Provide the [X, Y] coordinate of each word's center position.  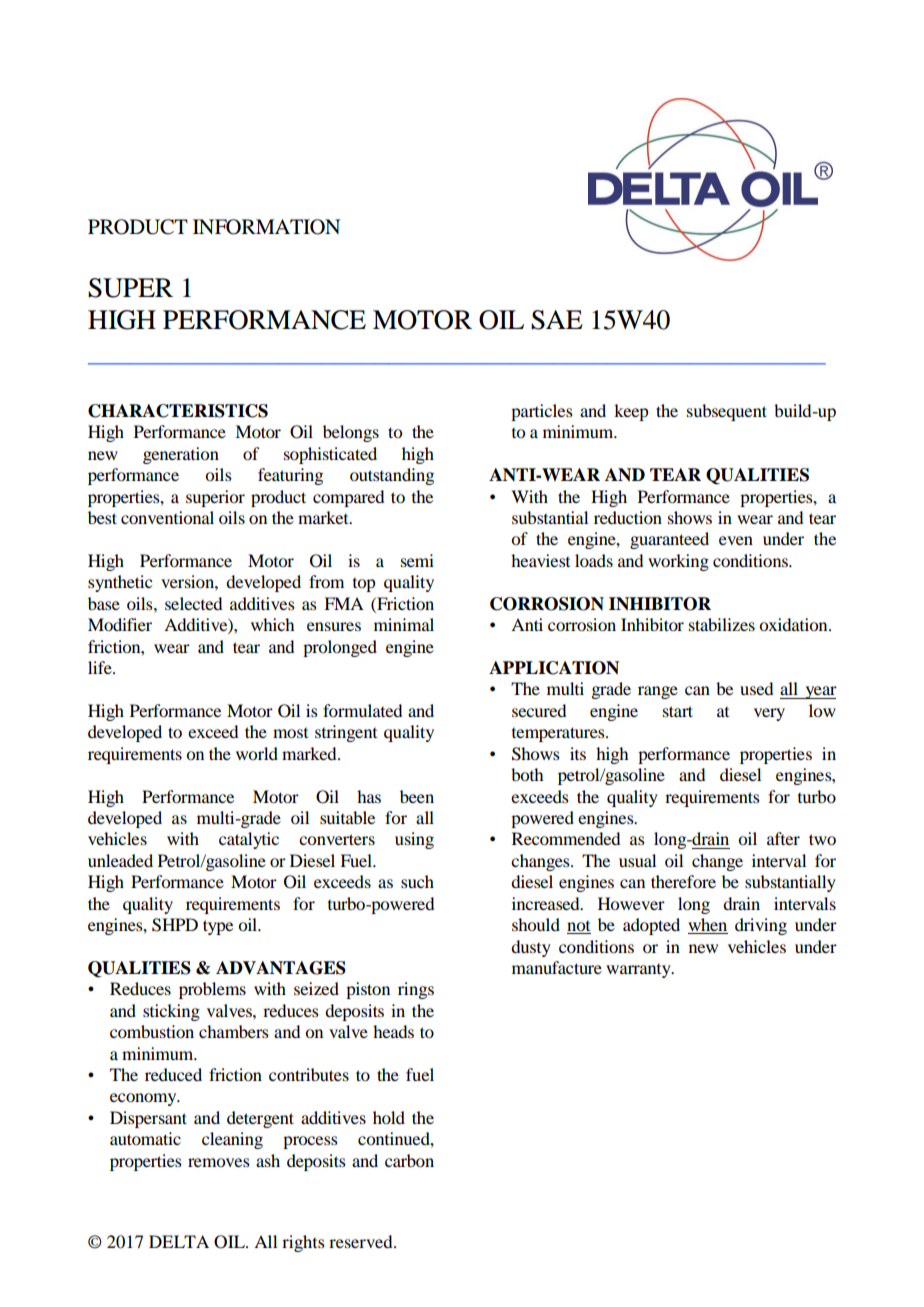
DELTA [179, 1241]
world [257, 753]
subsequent [727, 412]
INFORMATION [266, 227]
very [769, 714]
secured [539, 710]
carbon [409, 1160]
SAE [557, 320]
